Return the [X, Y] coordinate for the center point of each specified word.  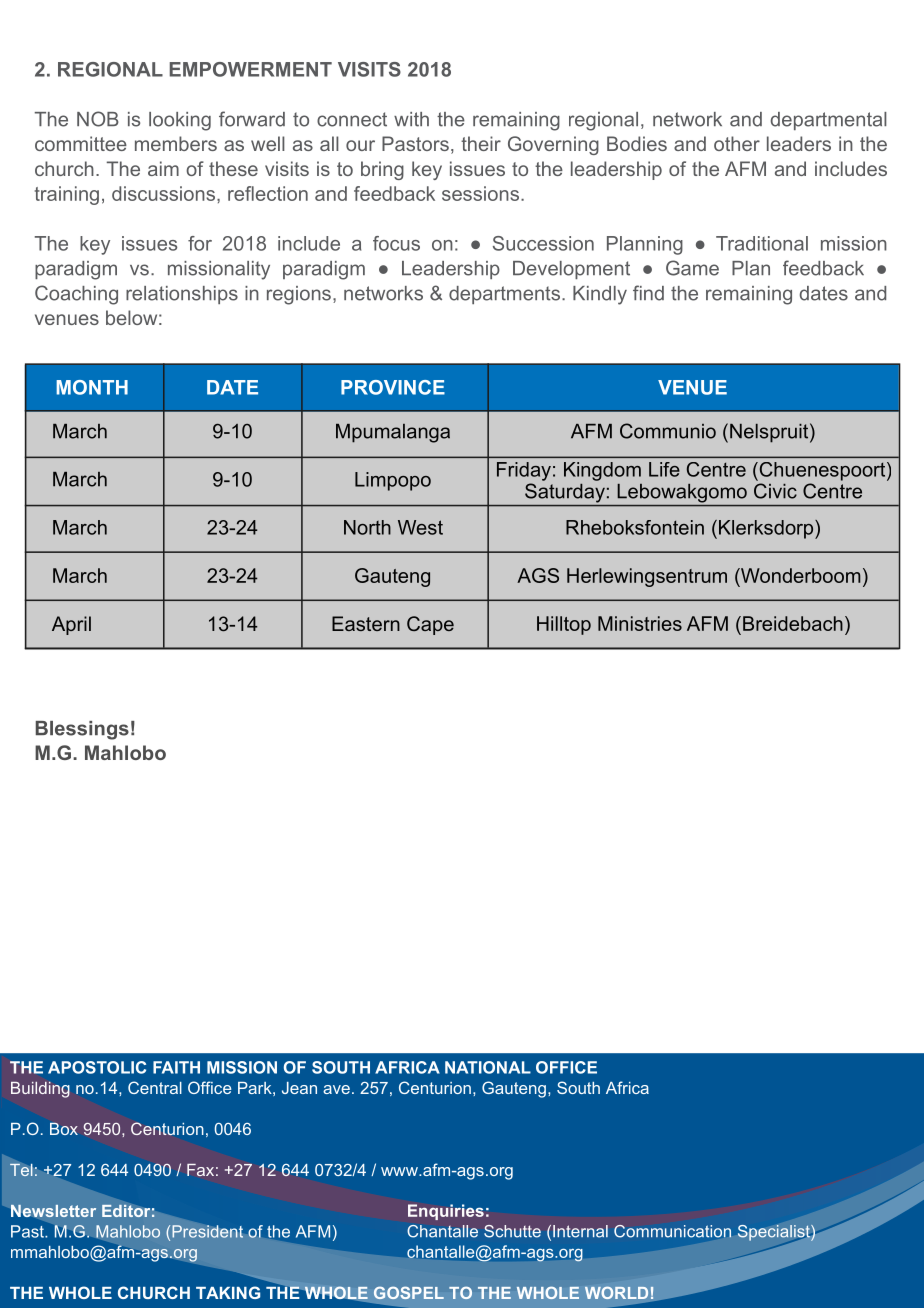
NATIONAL [488, 1067]
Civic [775, 491]
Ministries [640, 623]
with [411, 119]
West [420, 527]
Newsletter [53, 1211]
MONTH [92, 387]
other [737, 143]
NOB [98, 119]
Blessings [82, 730]
